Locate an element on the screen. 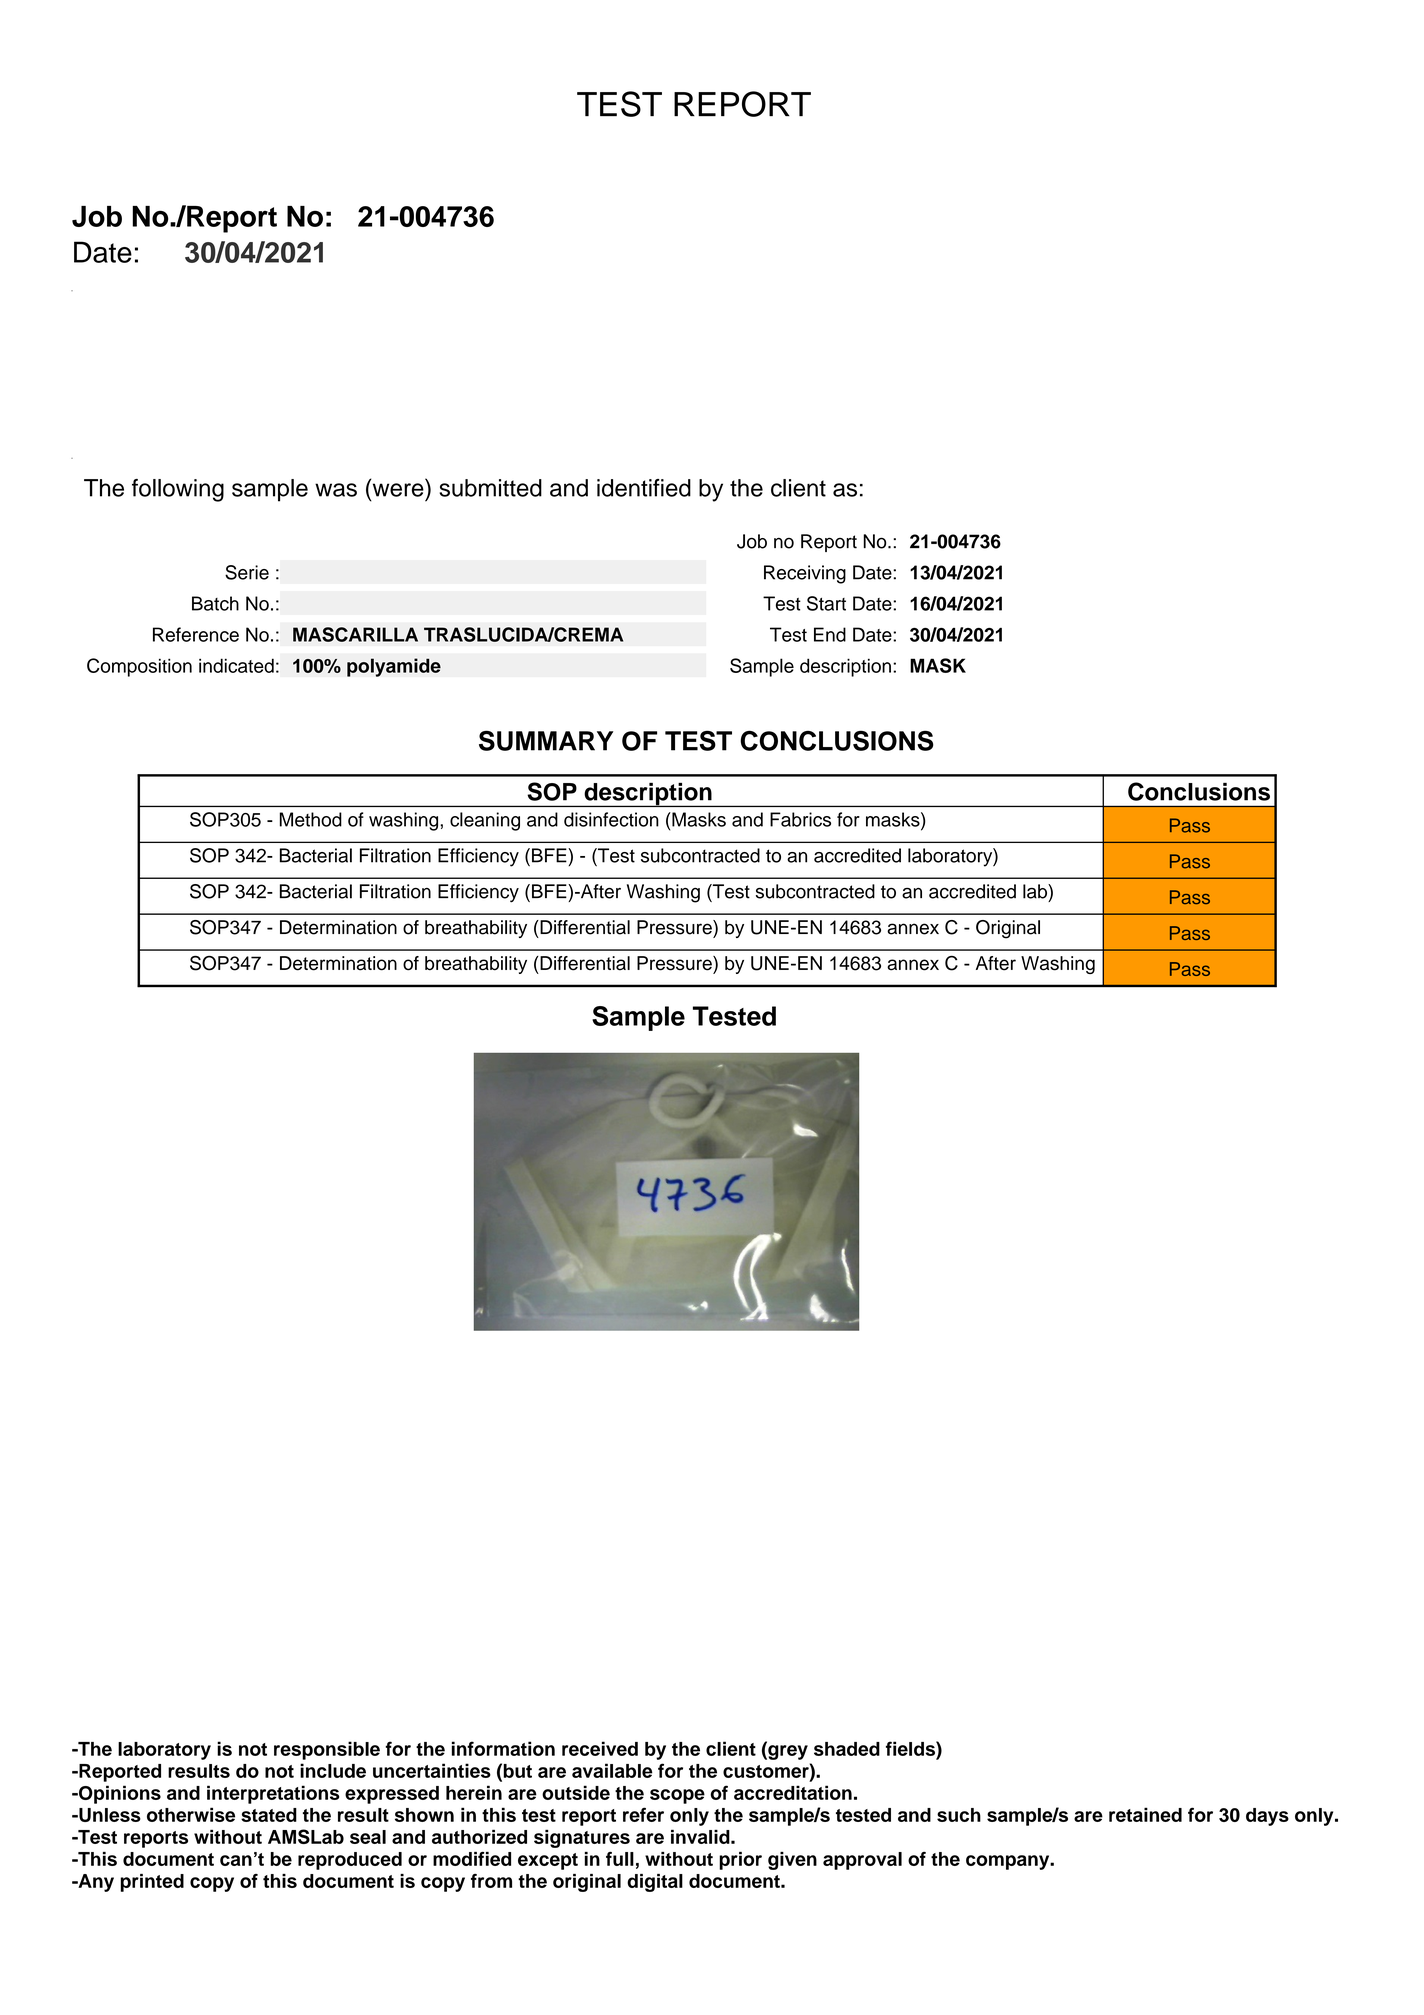 The image size is (1424, 2015). Start is located at coordinates (826, 603).
